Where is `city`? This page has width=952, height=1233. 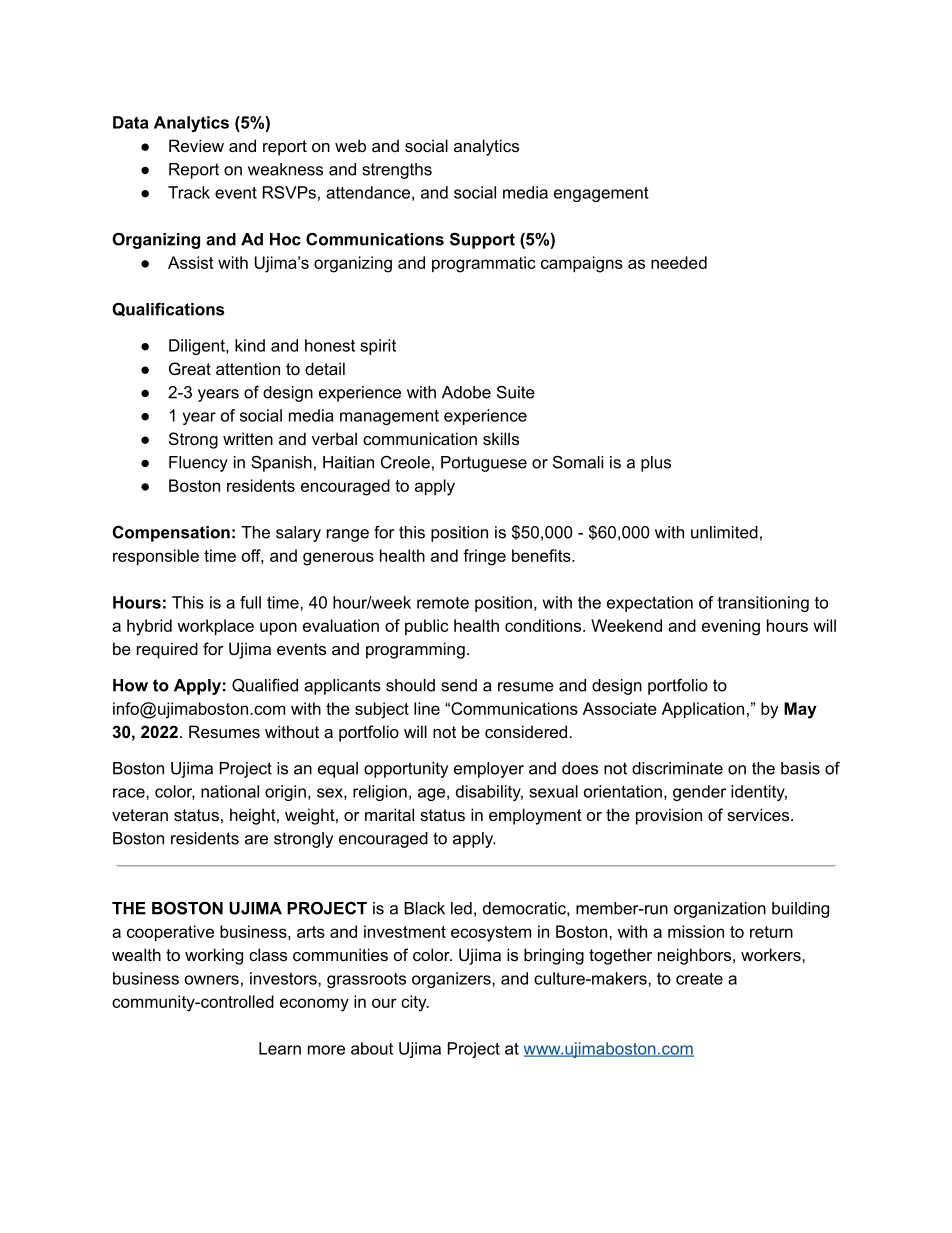 city is located at coordinates (415, 1003).
